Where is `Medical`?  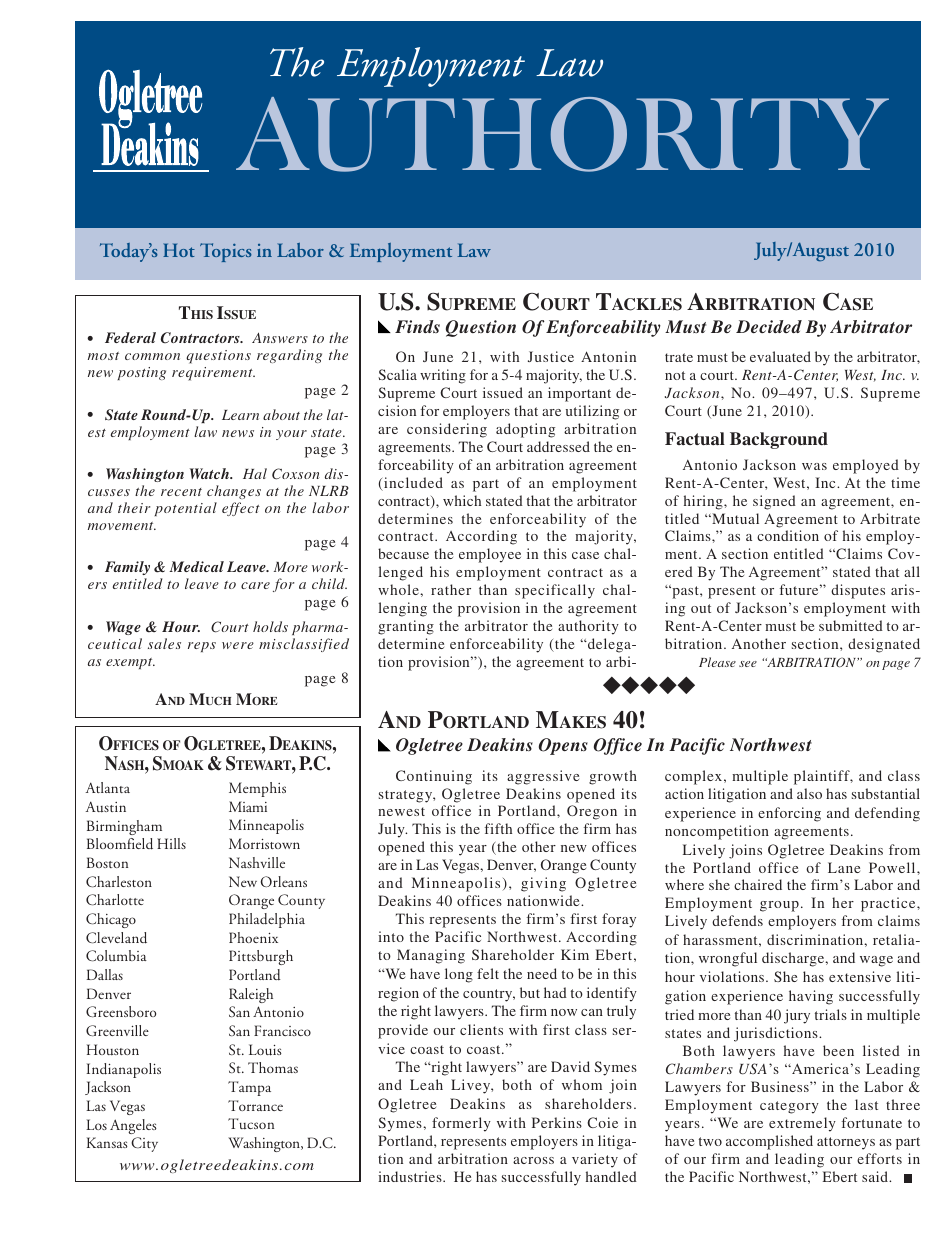 Medical is located at coordinates (196, 566).
